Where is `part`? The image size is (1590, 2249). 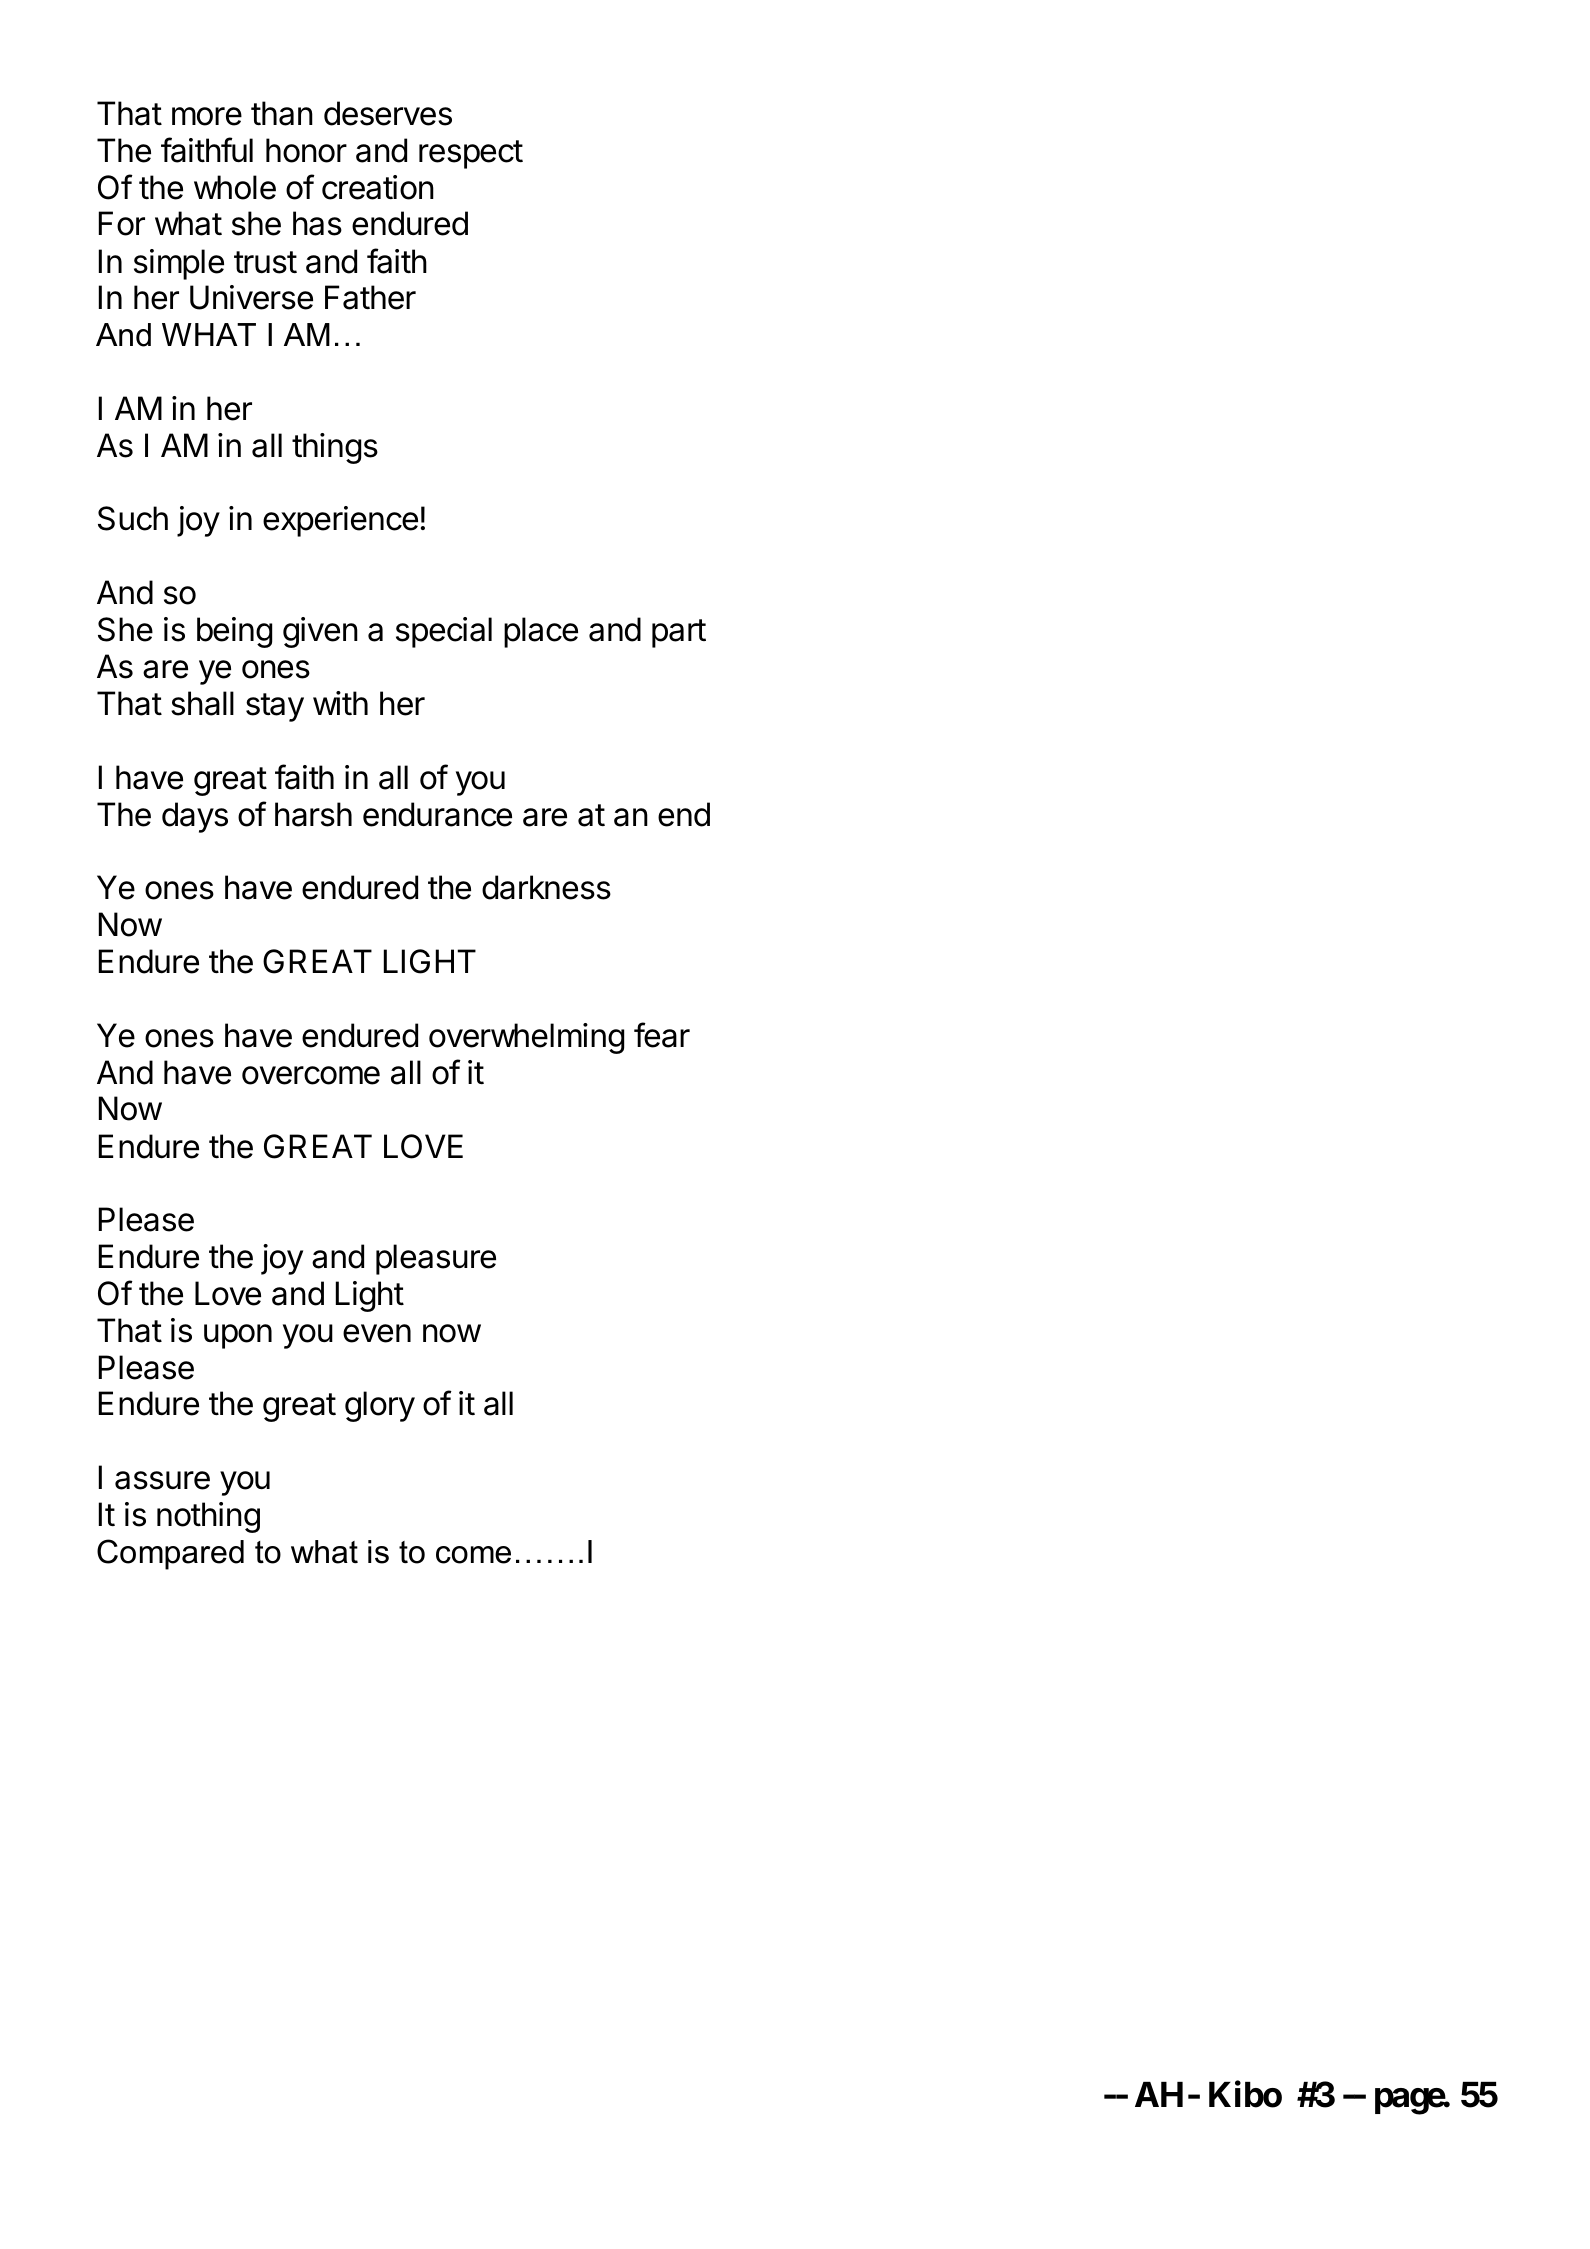
part is located at coordinates (679, 633).
